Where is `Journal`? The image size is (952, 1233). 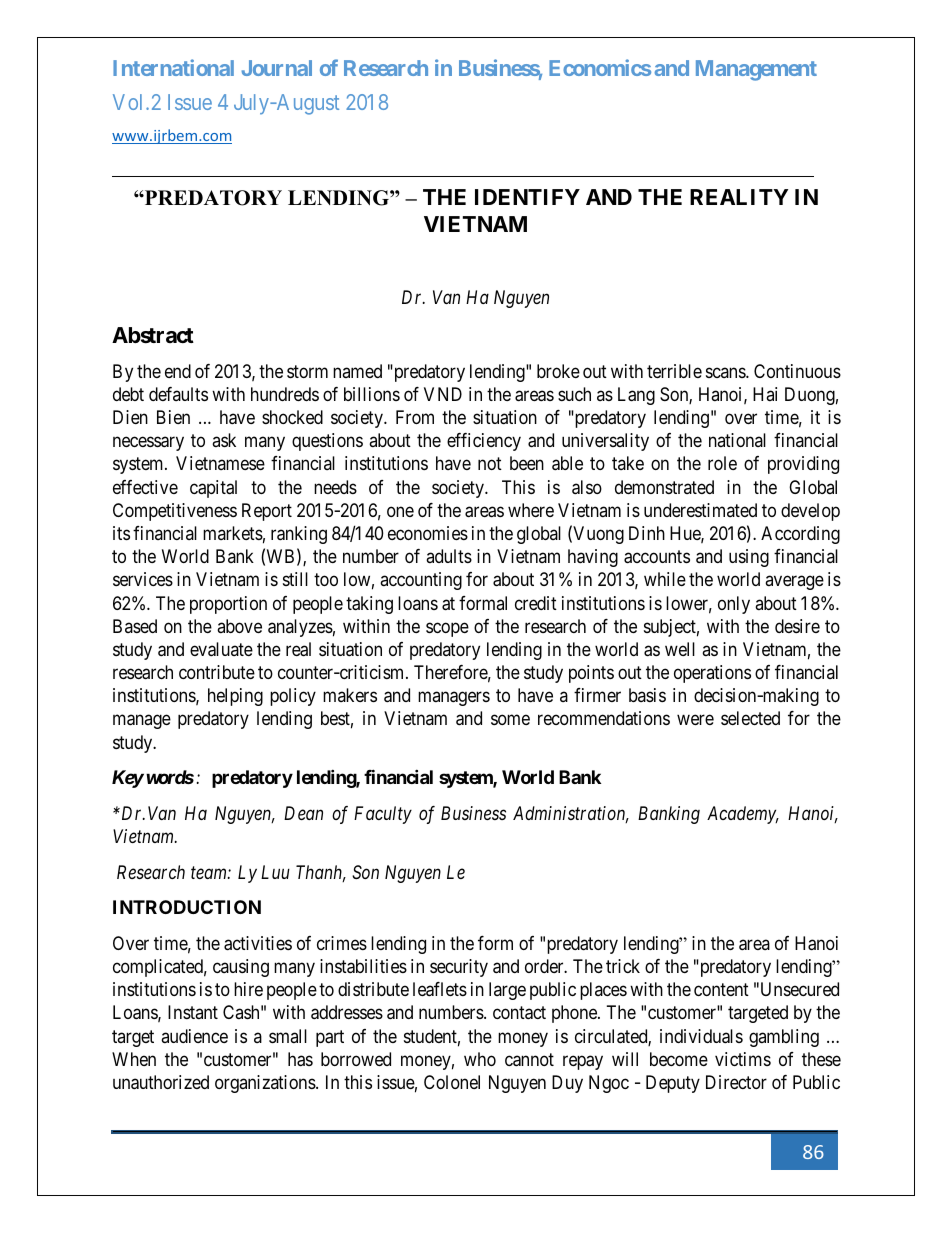
Journal is located at coordinates (277, 68).
